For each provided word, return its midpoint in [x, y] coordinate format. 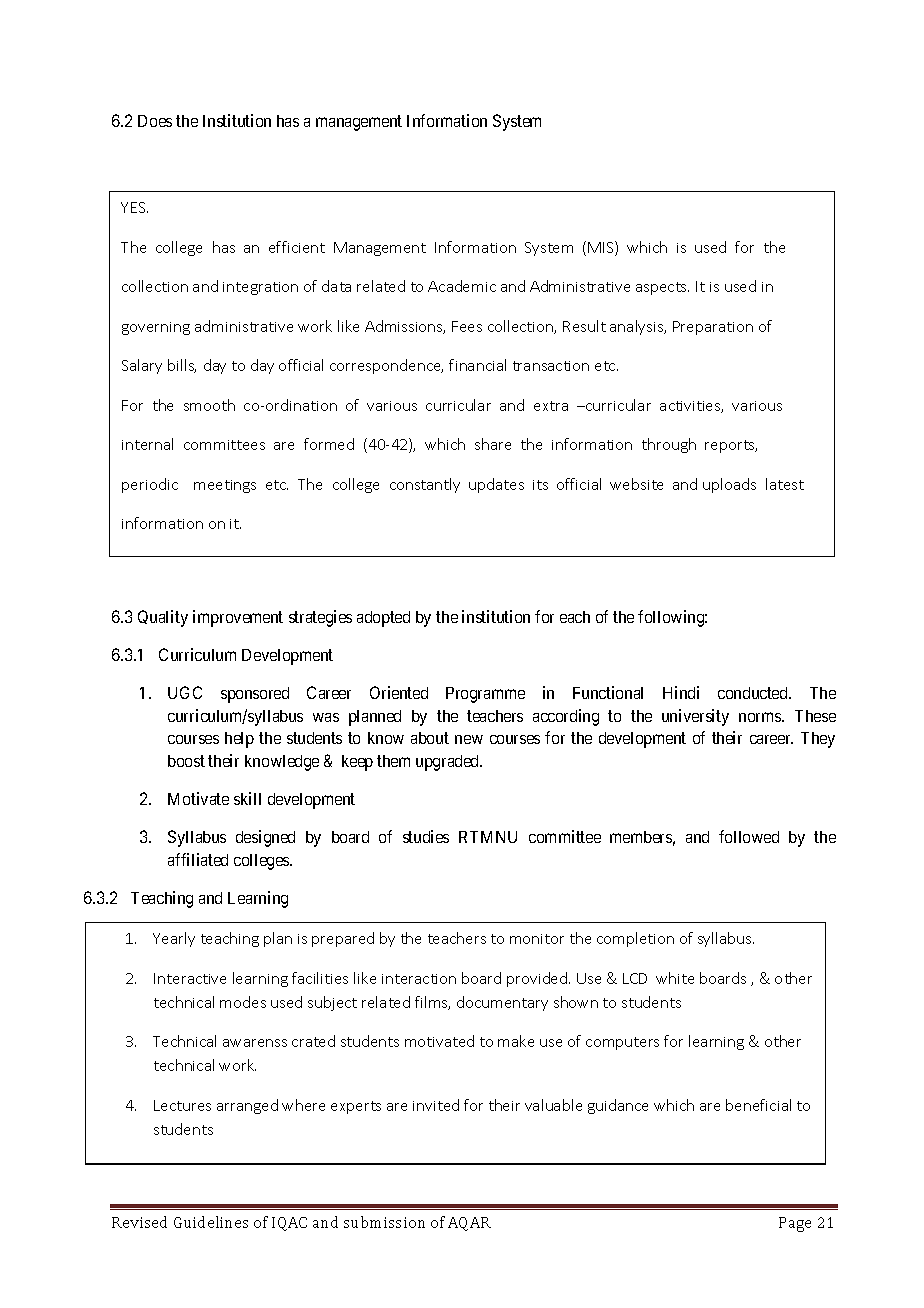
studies [426, 836]
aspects [662, 288]
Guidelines [211, 1222]
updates [496, 485]
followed [749, 836]
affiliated [198, 859]
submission [384, 1222]
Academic [462, 286]
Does [155, 121]
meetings [225, 486]
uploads [729, 485]
